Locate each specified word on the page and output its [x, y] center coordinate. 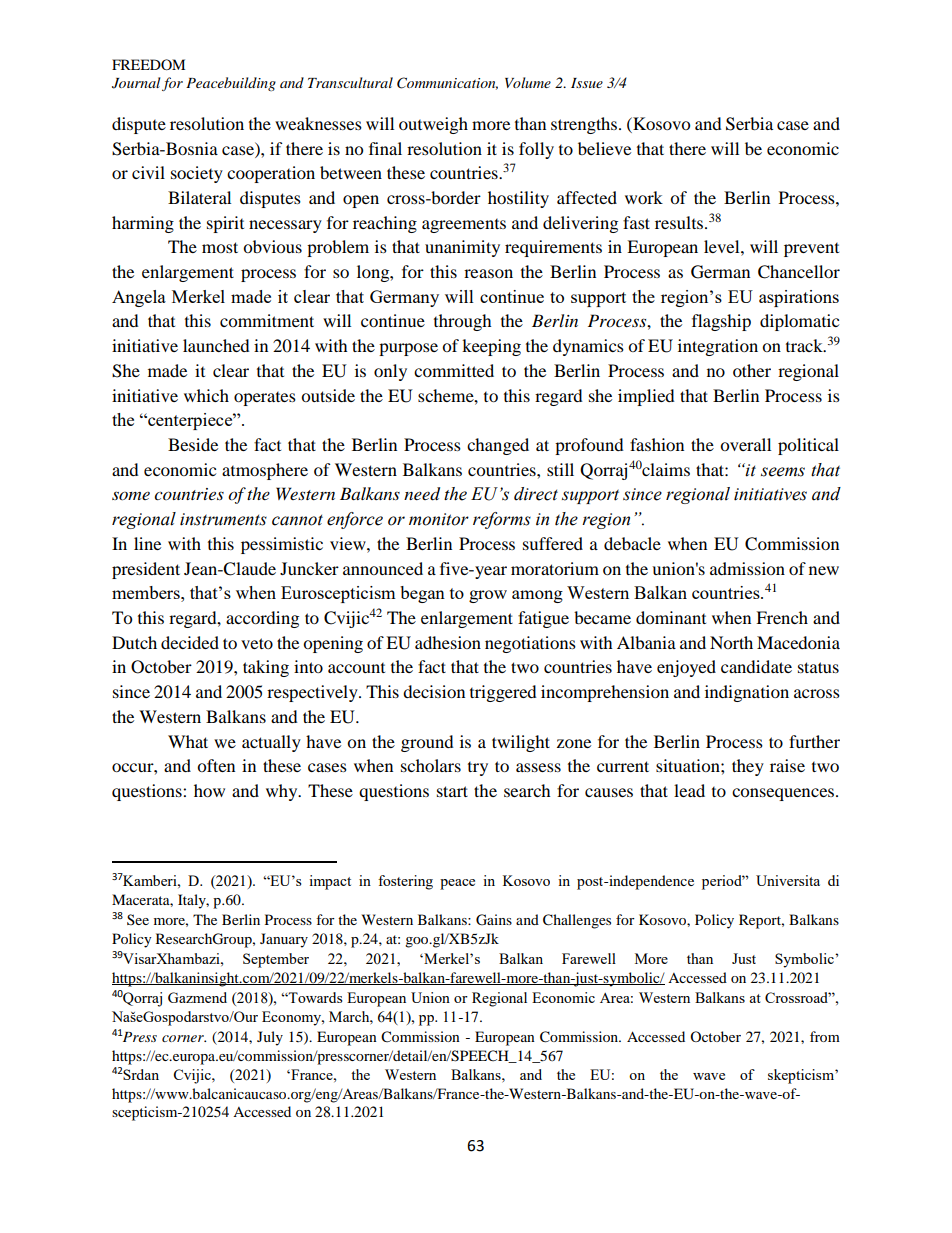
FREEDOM [148, 64]
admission [747, 568]
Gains [494, 920]
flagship [721, 322]
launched [216, 345]
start [452, 791]
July [270, 1038]
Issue [587, 83]
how [209, 790]
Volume [528, 82]
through [463, 322]
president [146, 570]
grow [488, 596]
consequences [784, 794]
